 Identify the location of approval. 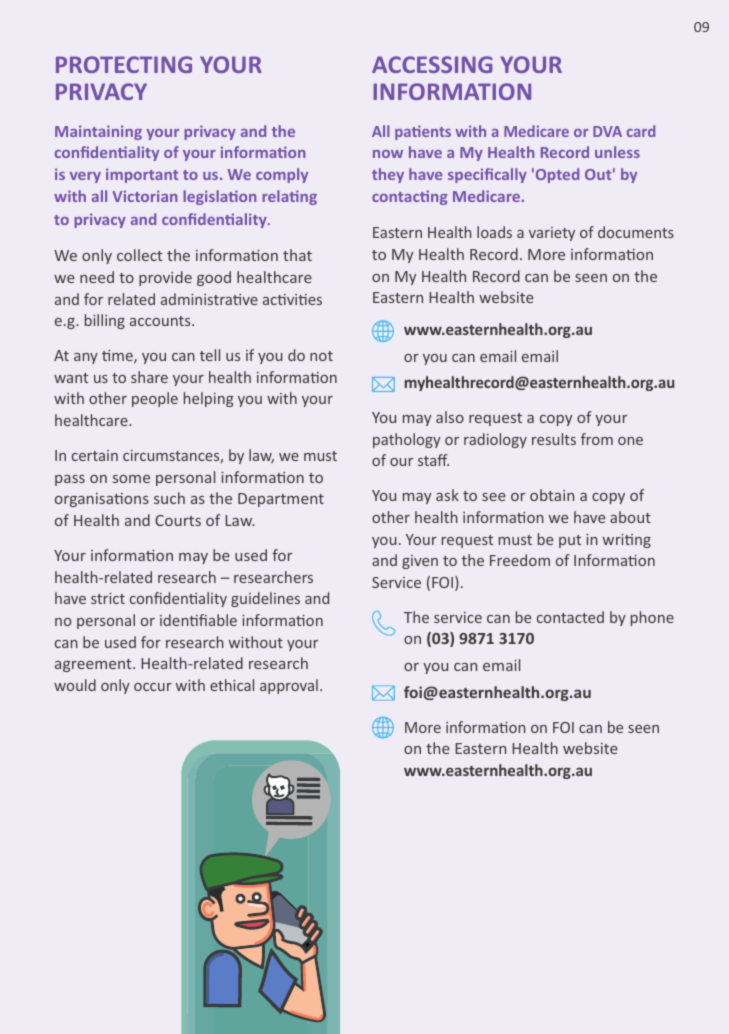
(289, 686).
